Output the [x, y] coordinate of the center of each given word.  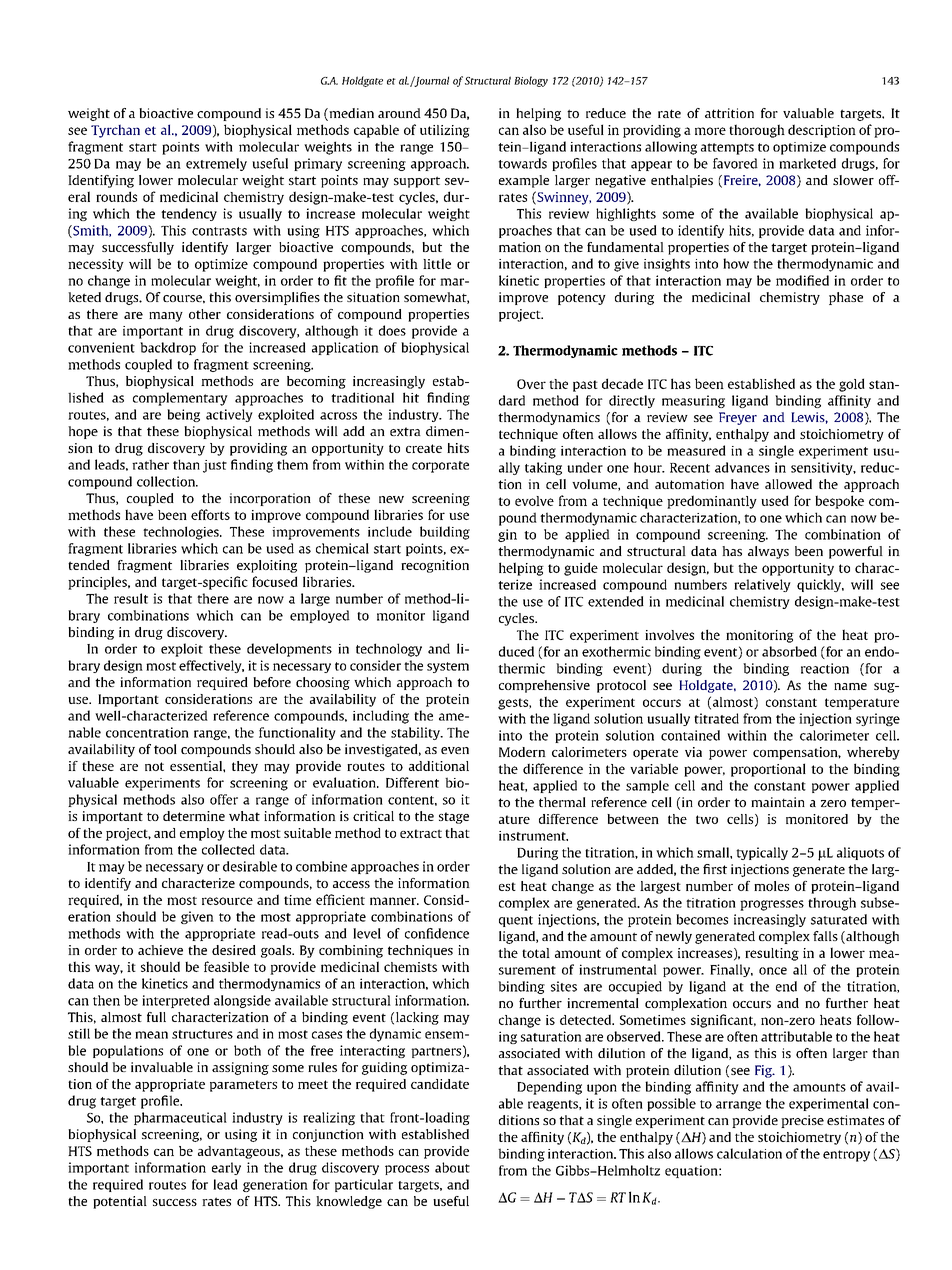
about [452, 1167]
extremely [216, 164]
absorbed [789, 651]
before [272, 682]
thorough [757, 131]
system [448, 667]
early [226, 1168]
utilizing [445, 131]
